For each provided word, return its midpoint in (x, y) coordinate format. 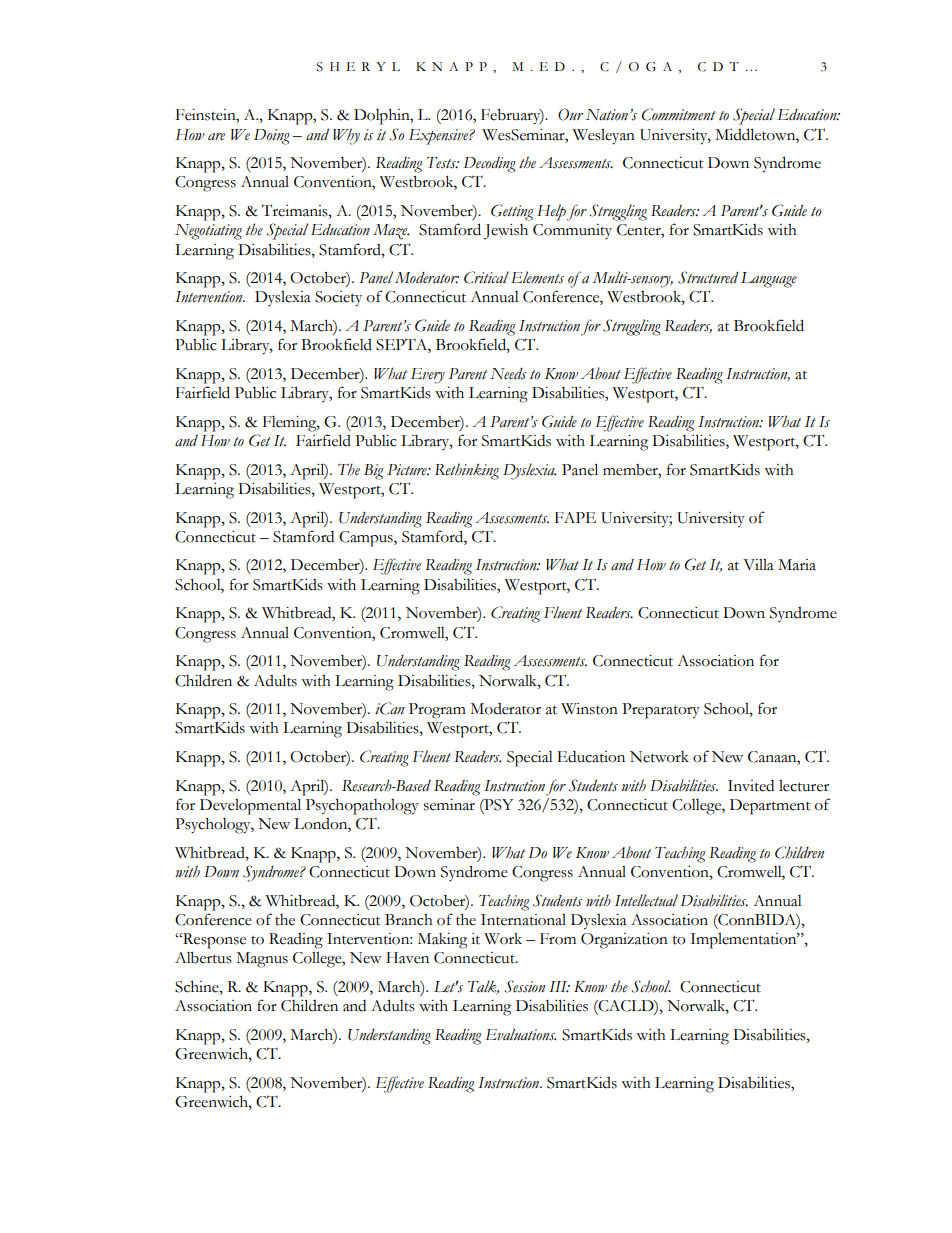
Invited (751, 786)
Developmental (250, 806)
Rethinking (467, 471)
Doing (272, 137)
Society (338, 299)
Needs (508, 374)
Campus (367, 539)
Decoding (490, 165)
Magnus (262, 960)
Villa (758, 565)
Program (437, 711)
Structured (708, 277)
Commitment (678, 114)
